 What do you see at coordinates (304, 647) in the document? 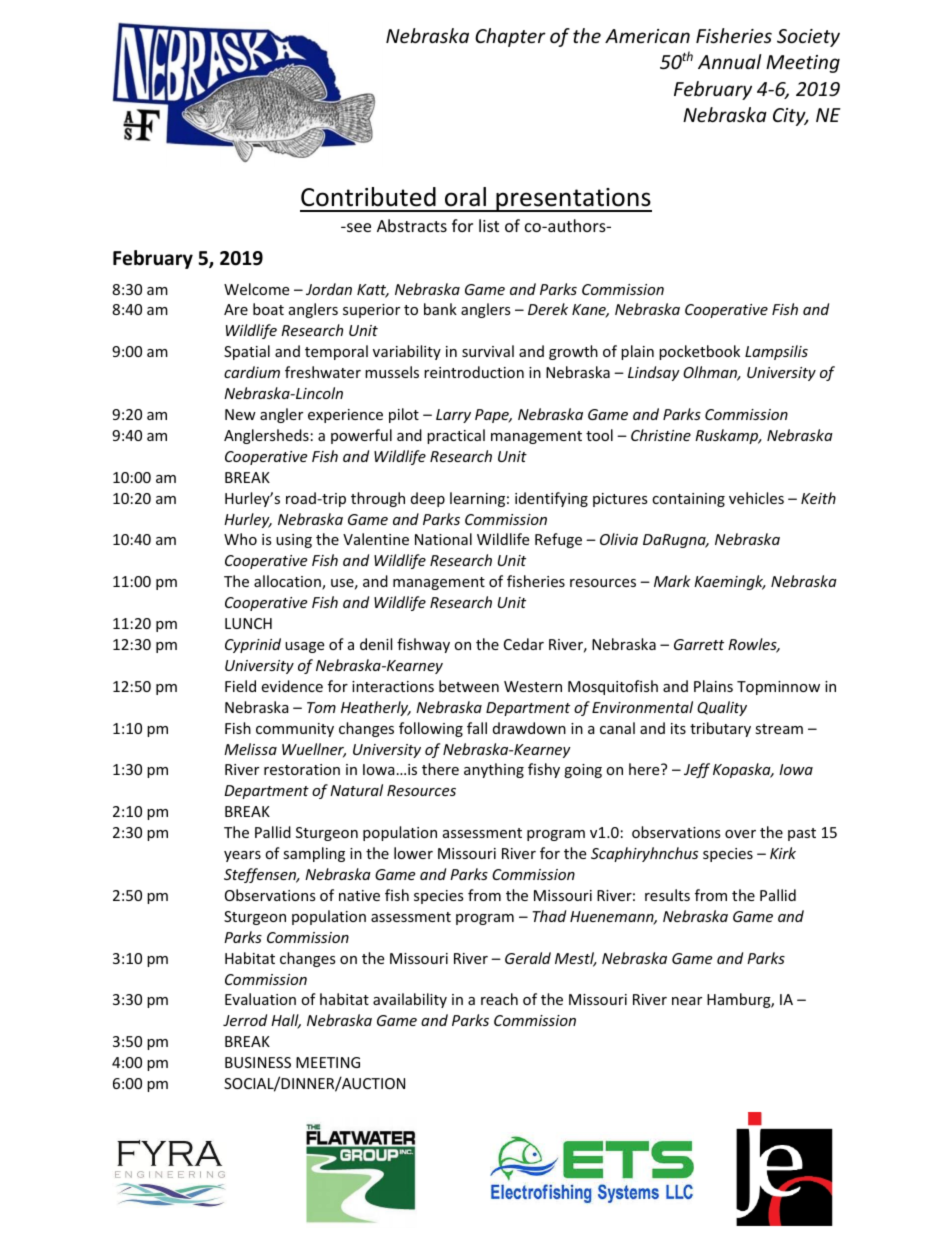
I see `usage` at bounding box center [304, 647].
